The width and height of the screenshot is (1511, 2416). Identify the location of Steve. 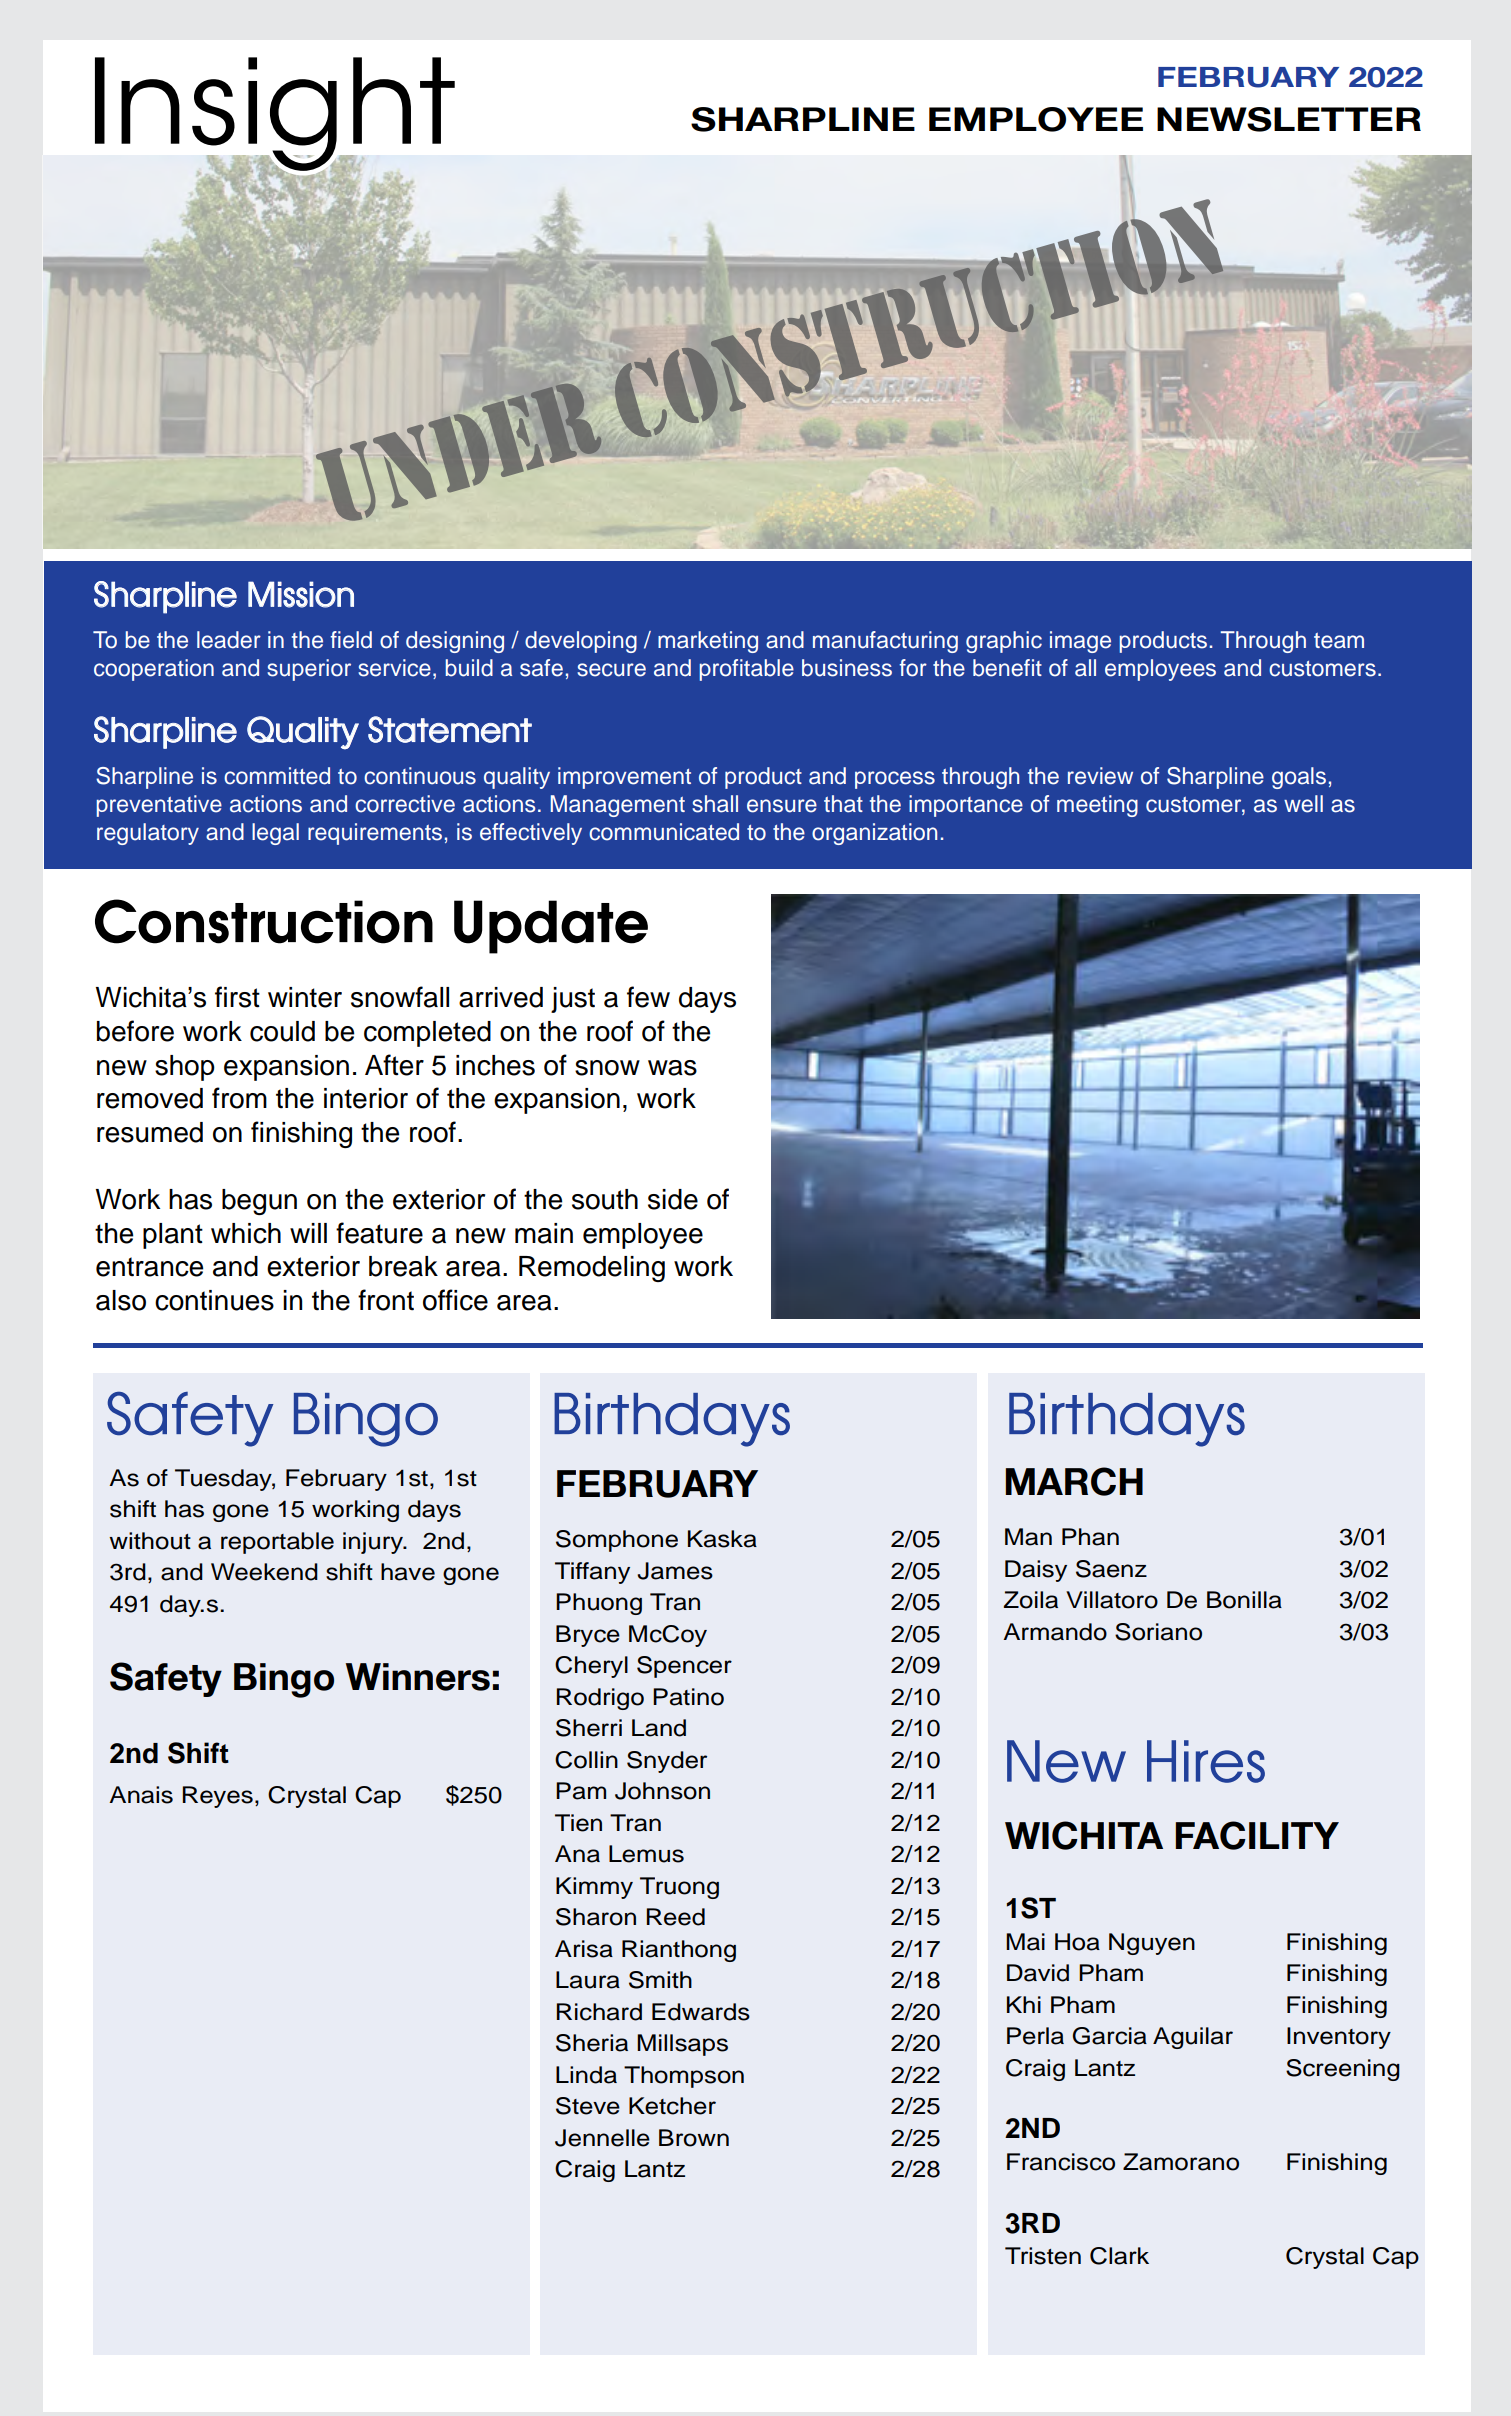
(588, 2106).
